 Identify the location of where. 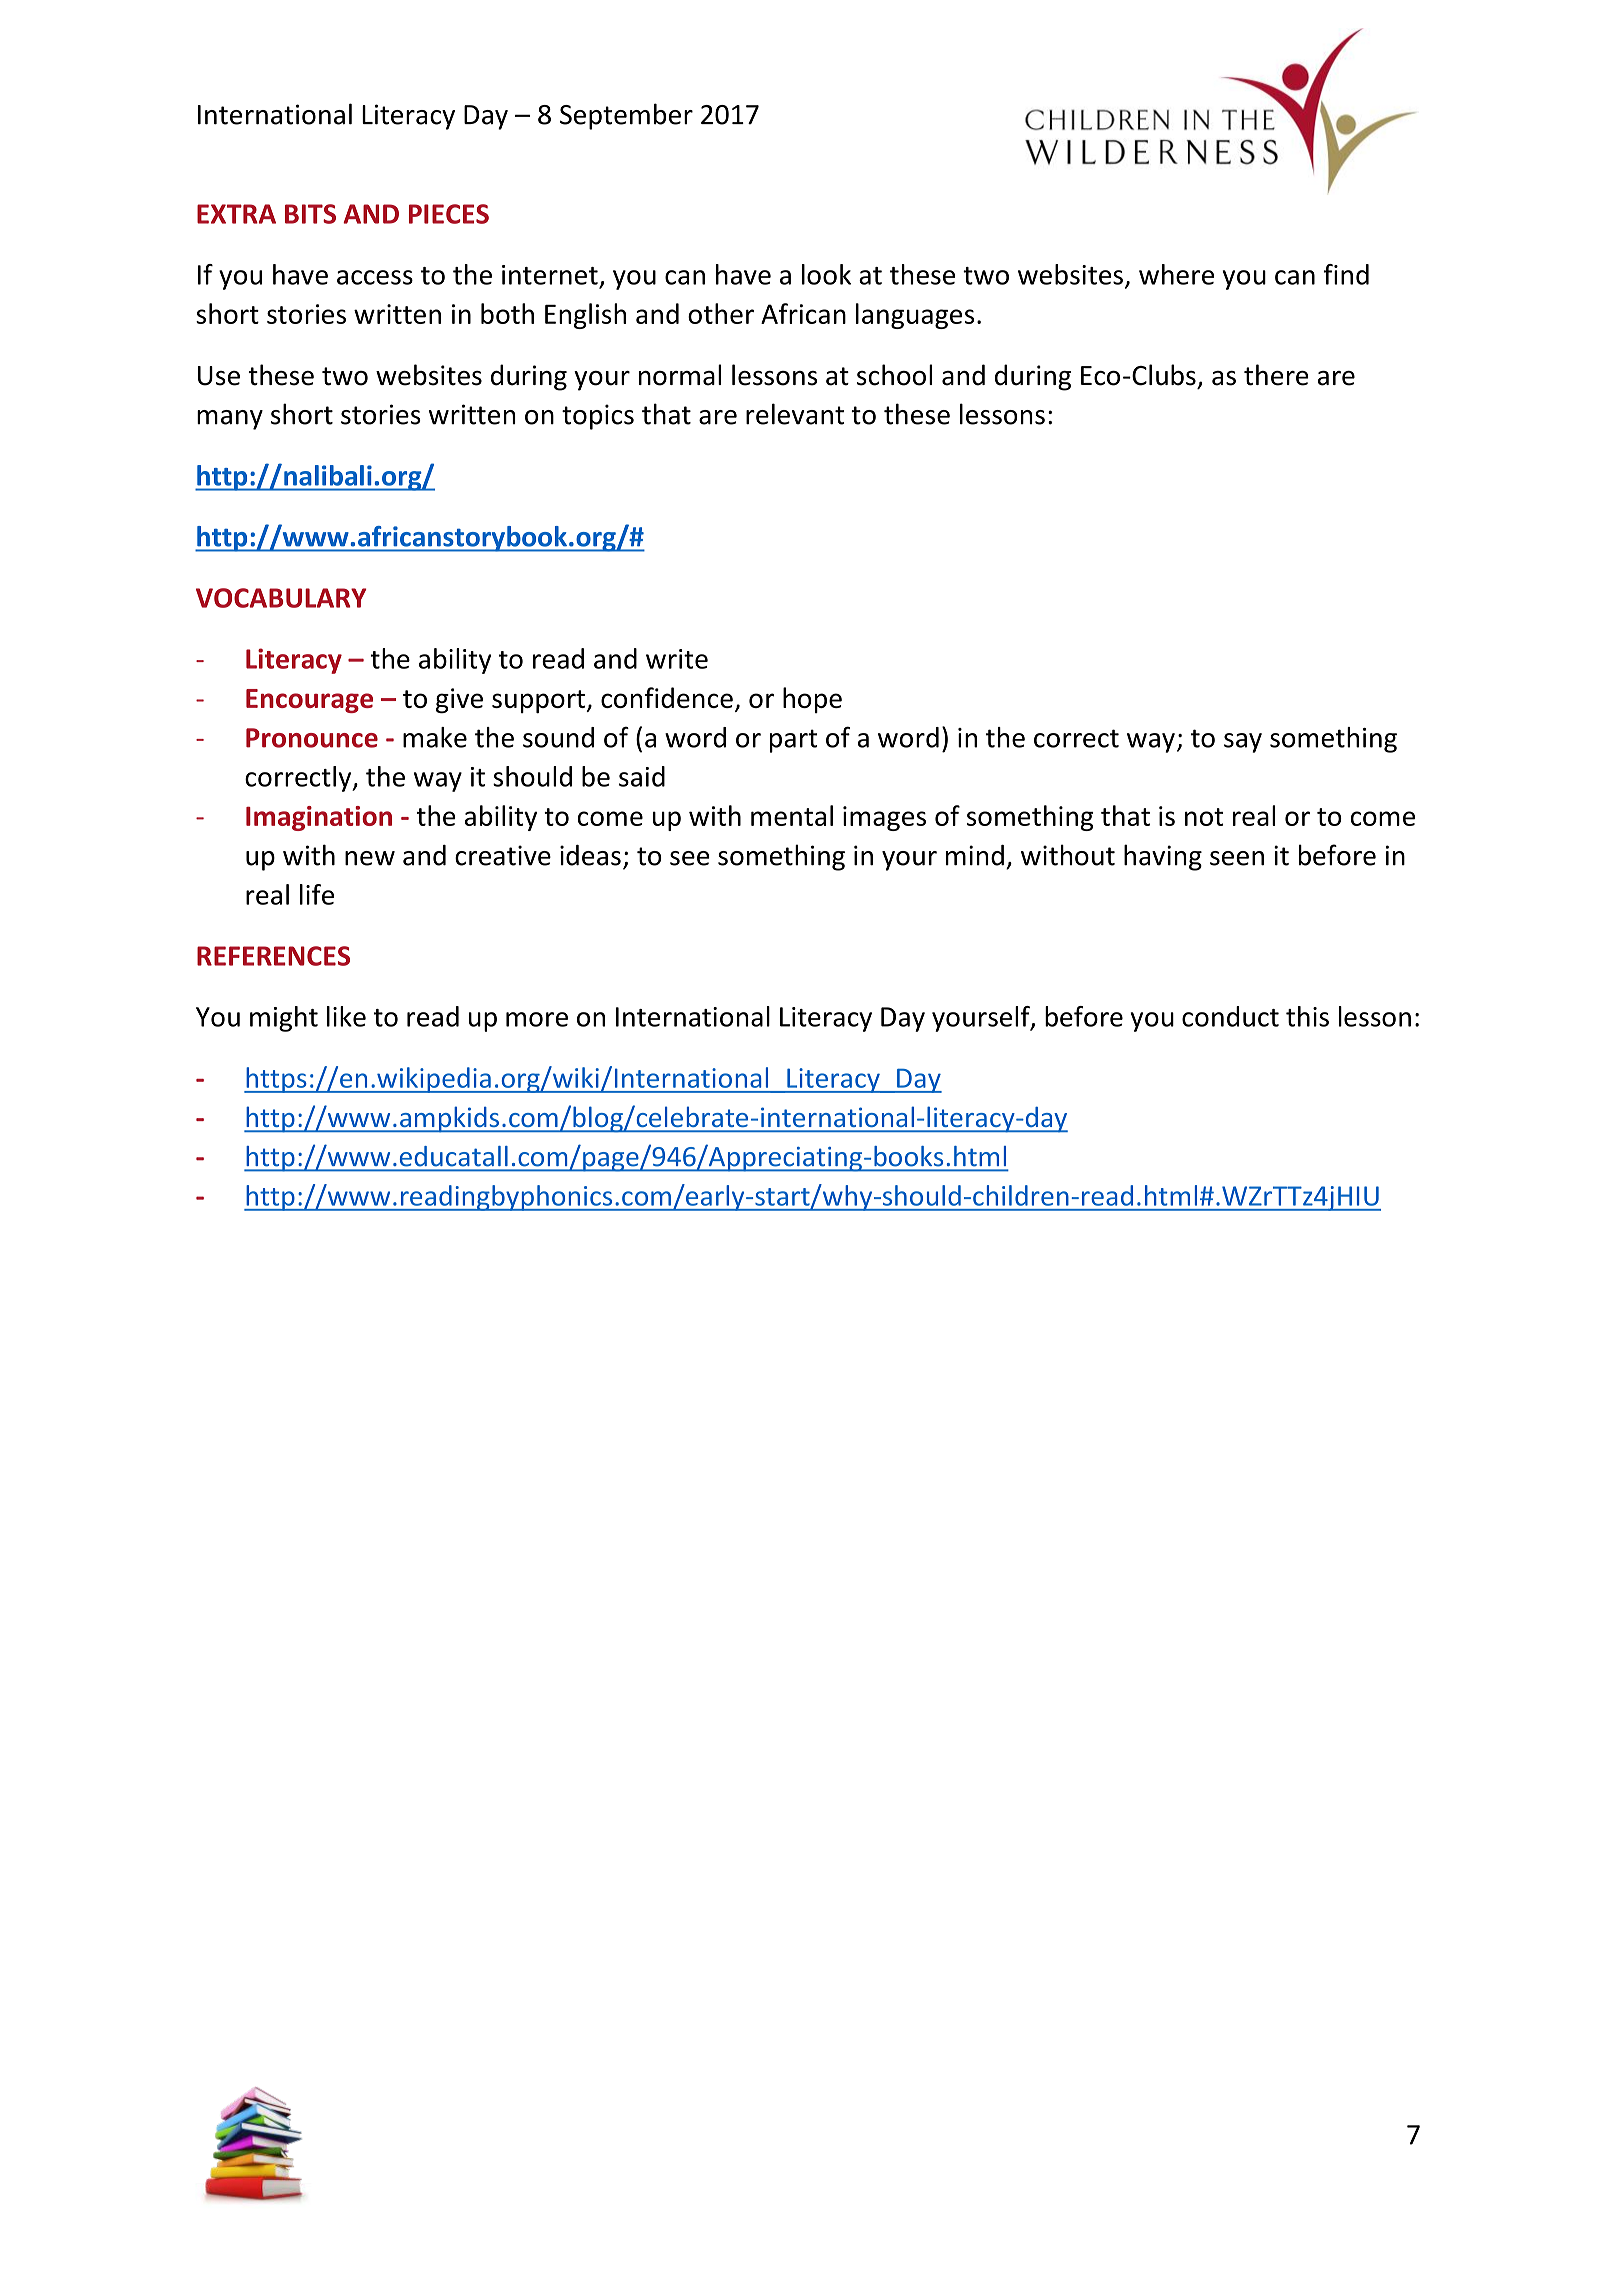
(1176, 274).
